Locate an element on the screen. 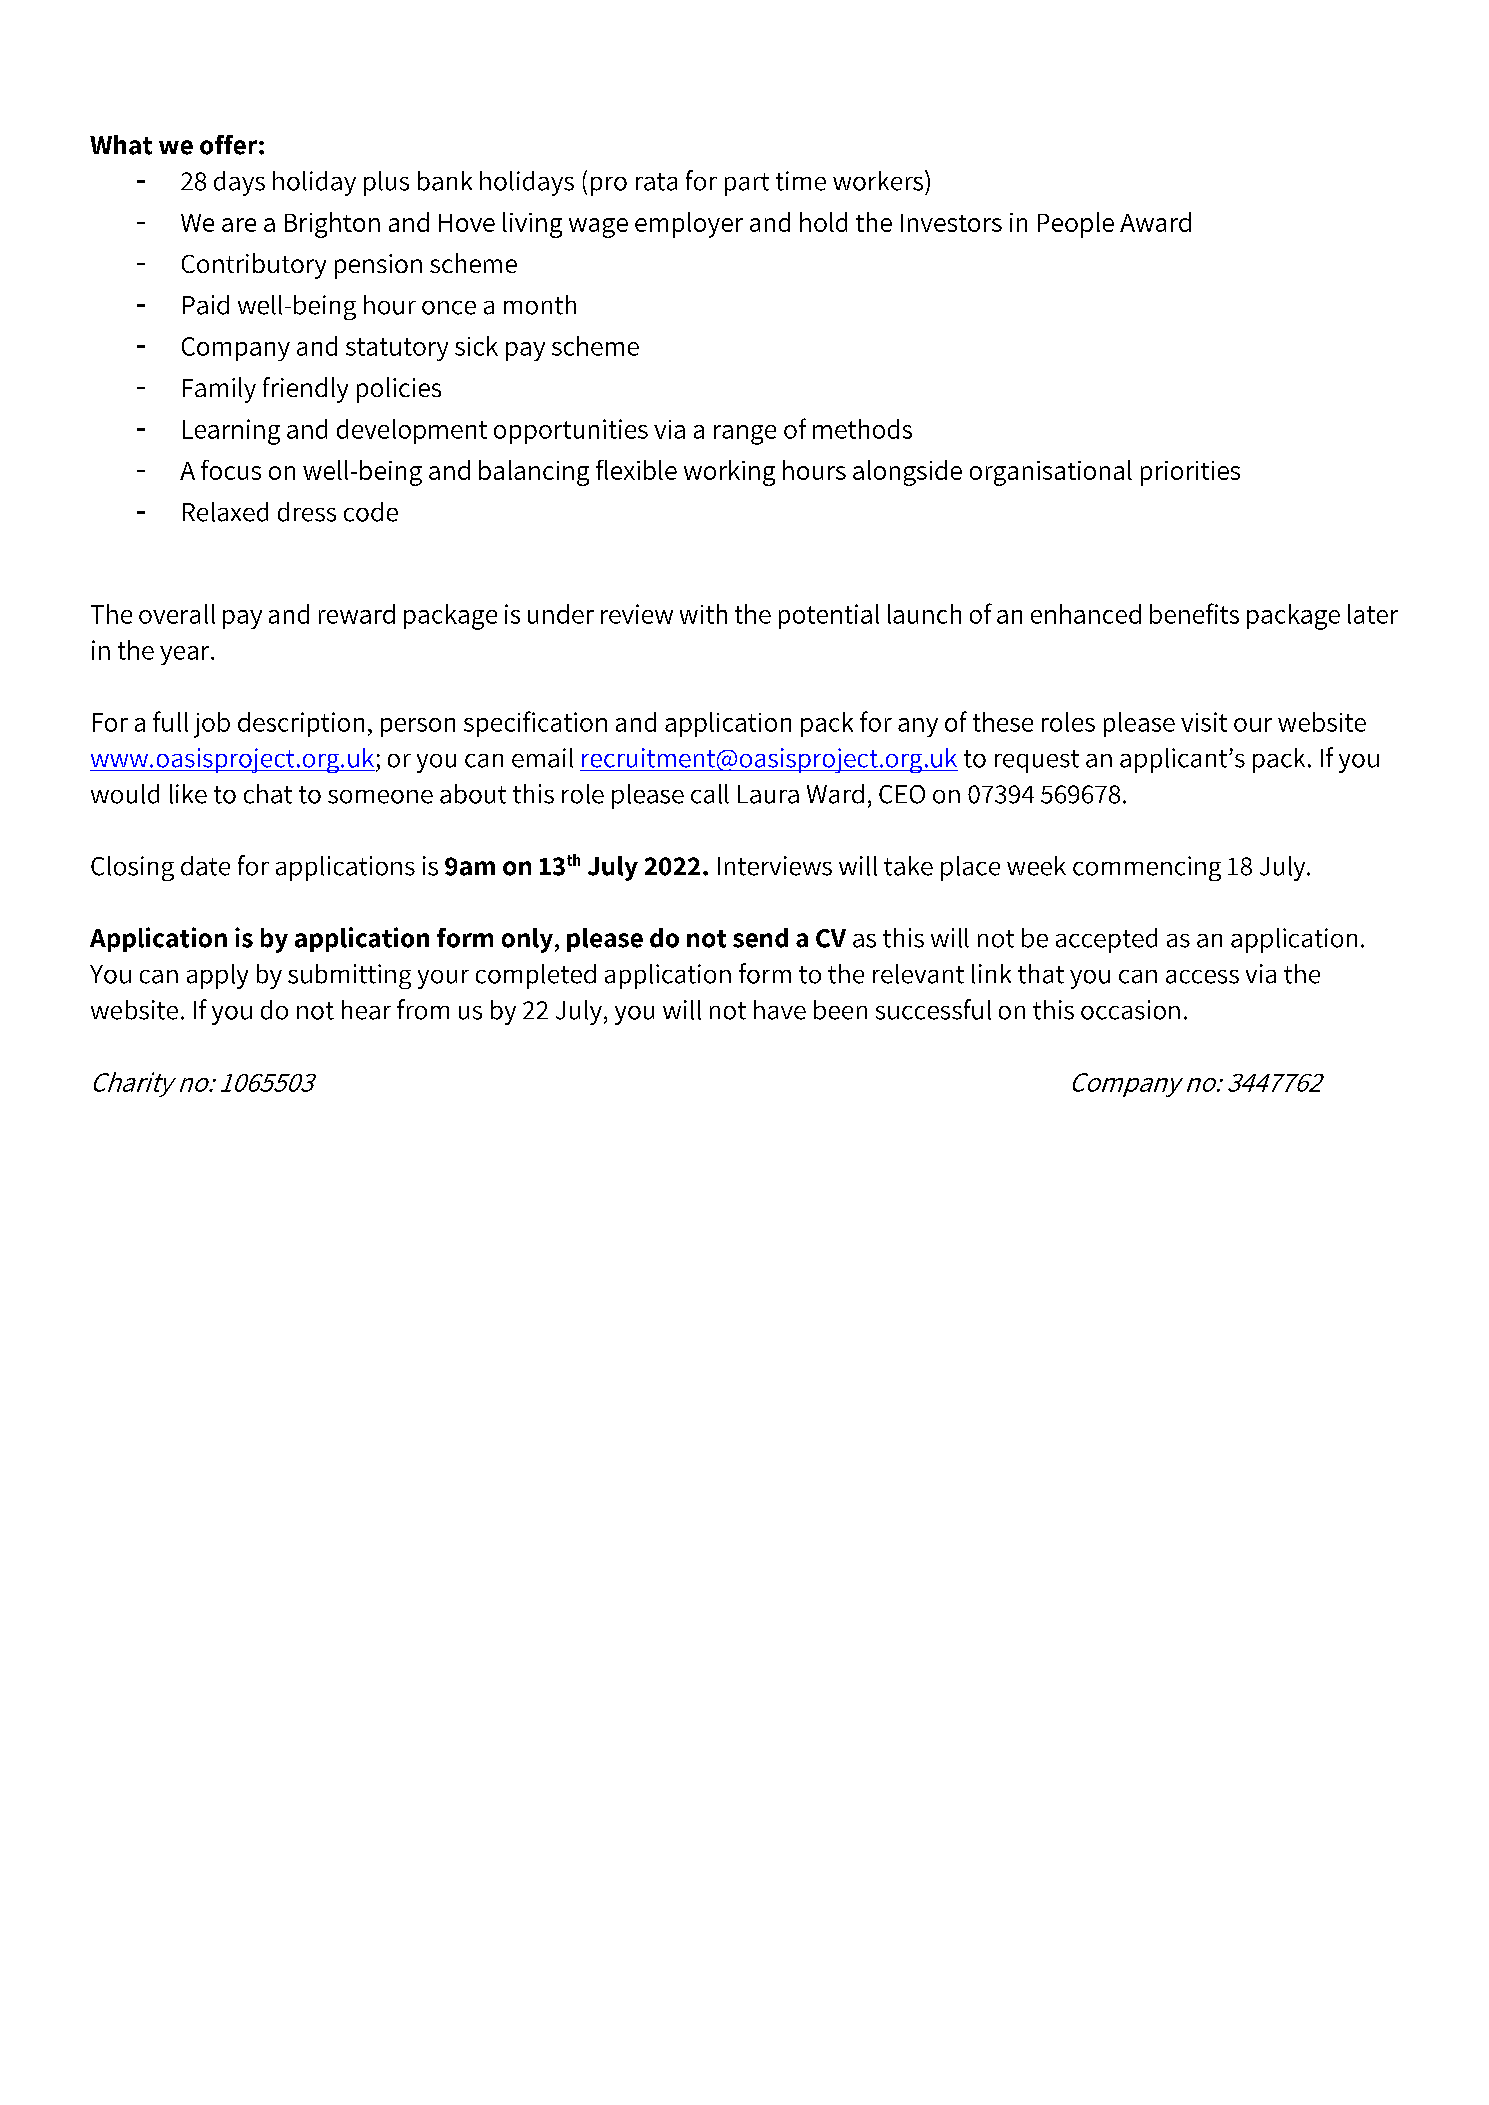  access is located at coordinates (1202, 977).
